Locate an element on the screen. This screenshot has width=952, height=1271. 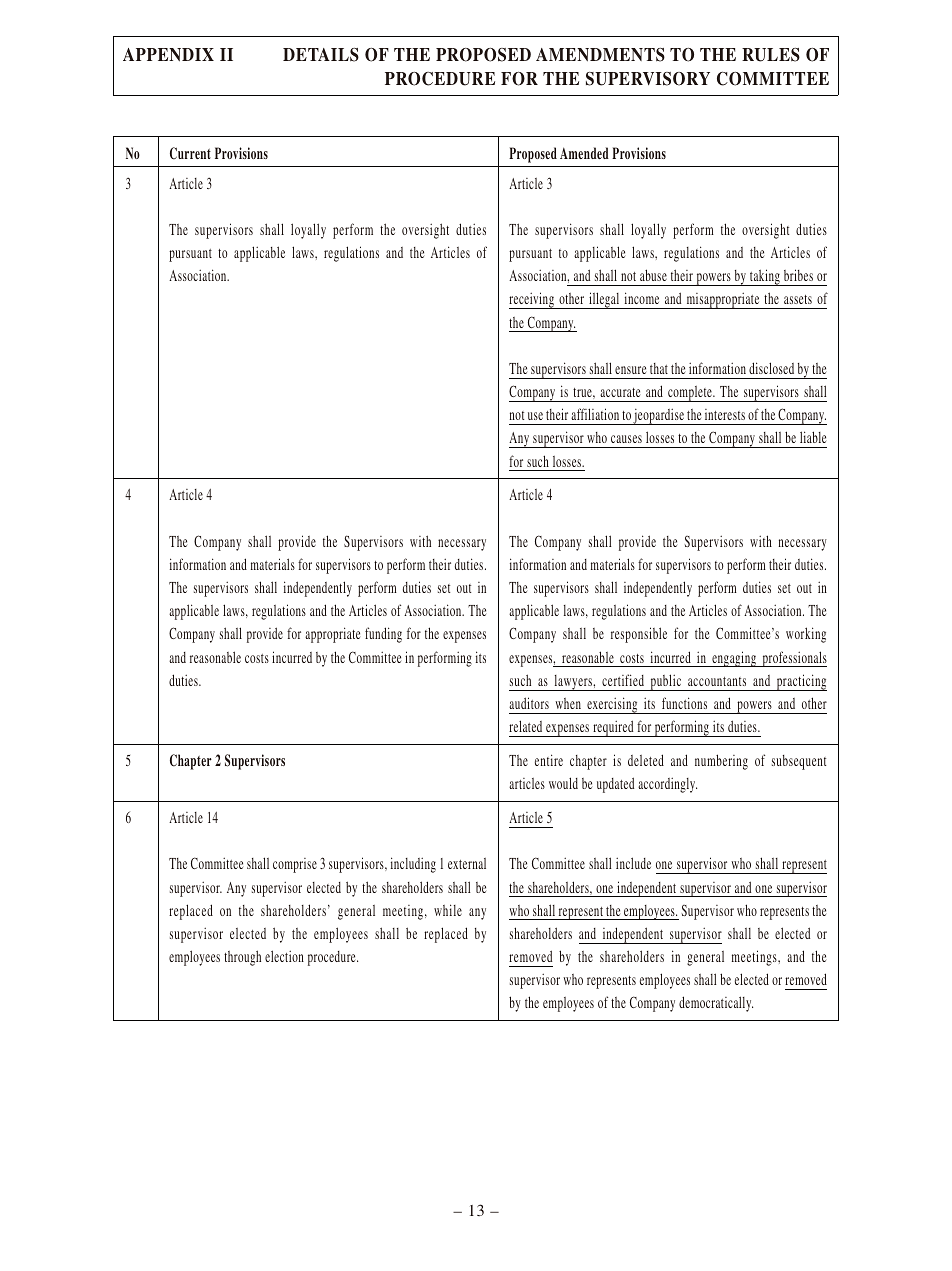
receiving is located at coordinates (532, 300).
